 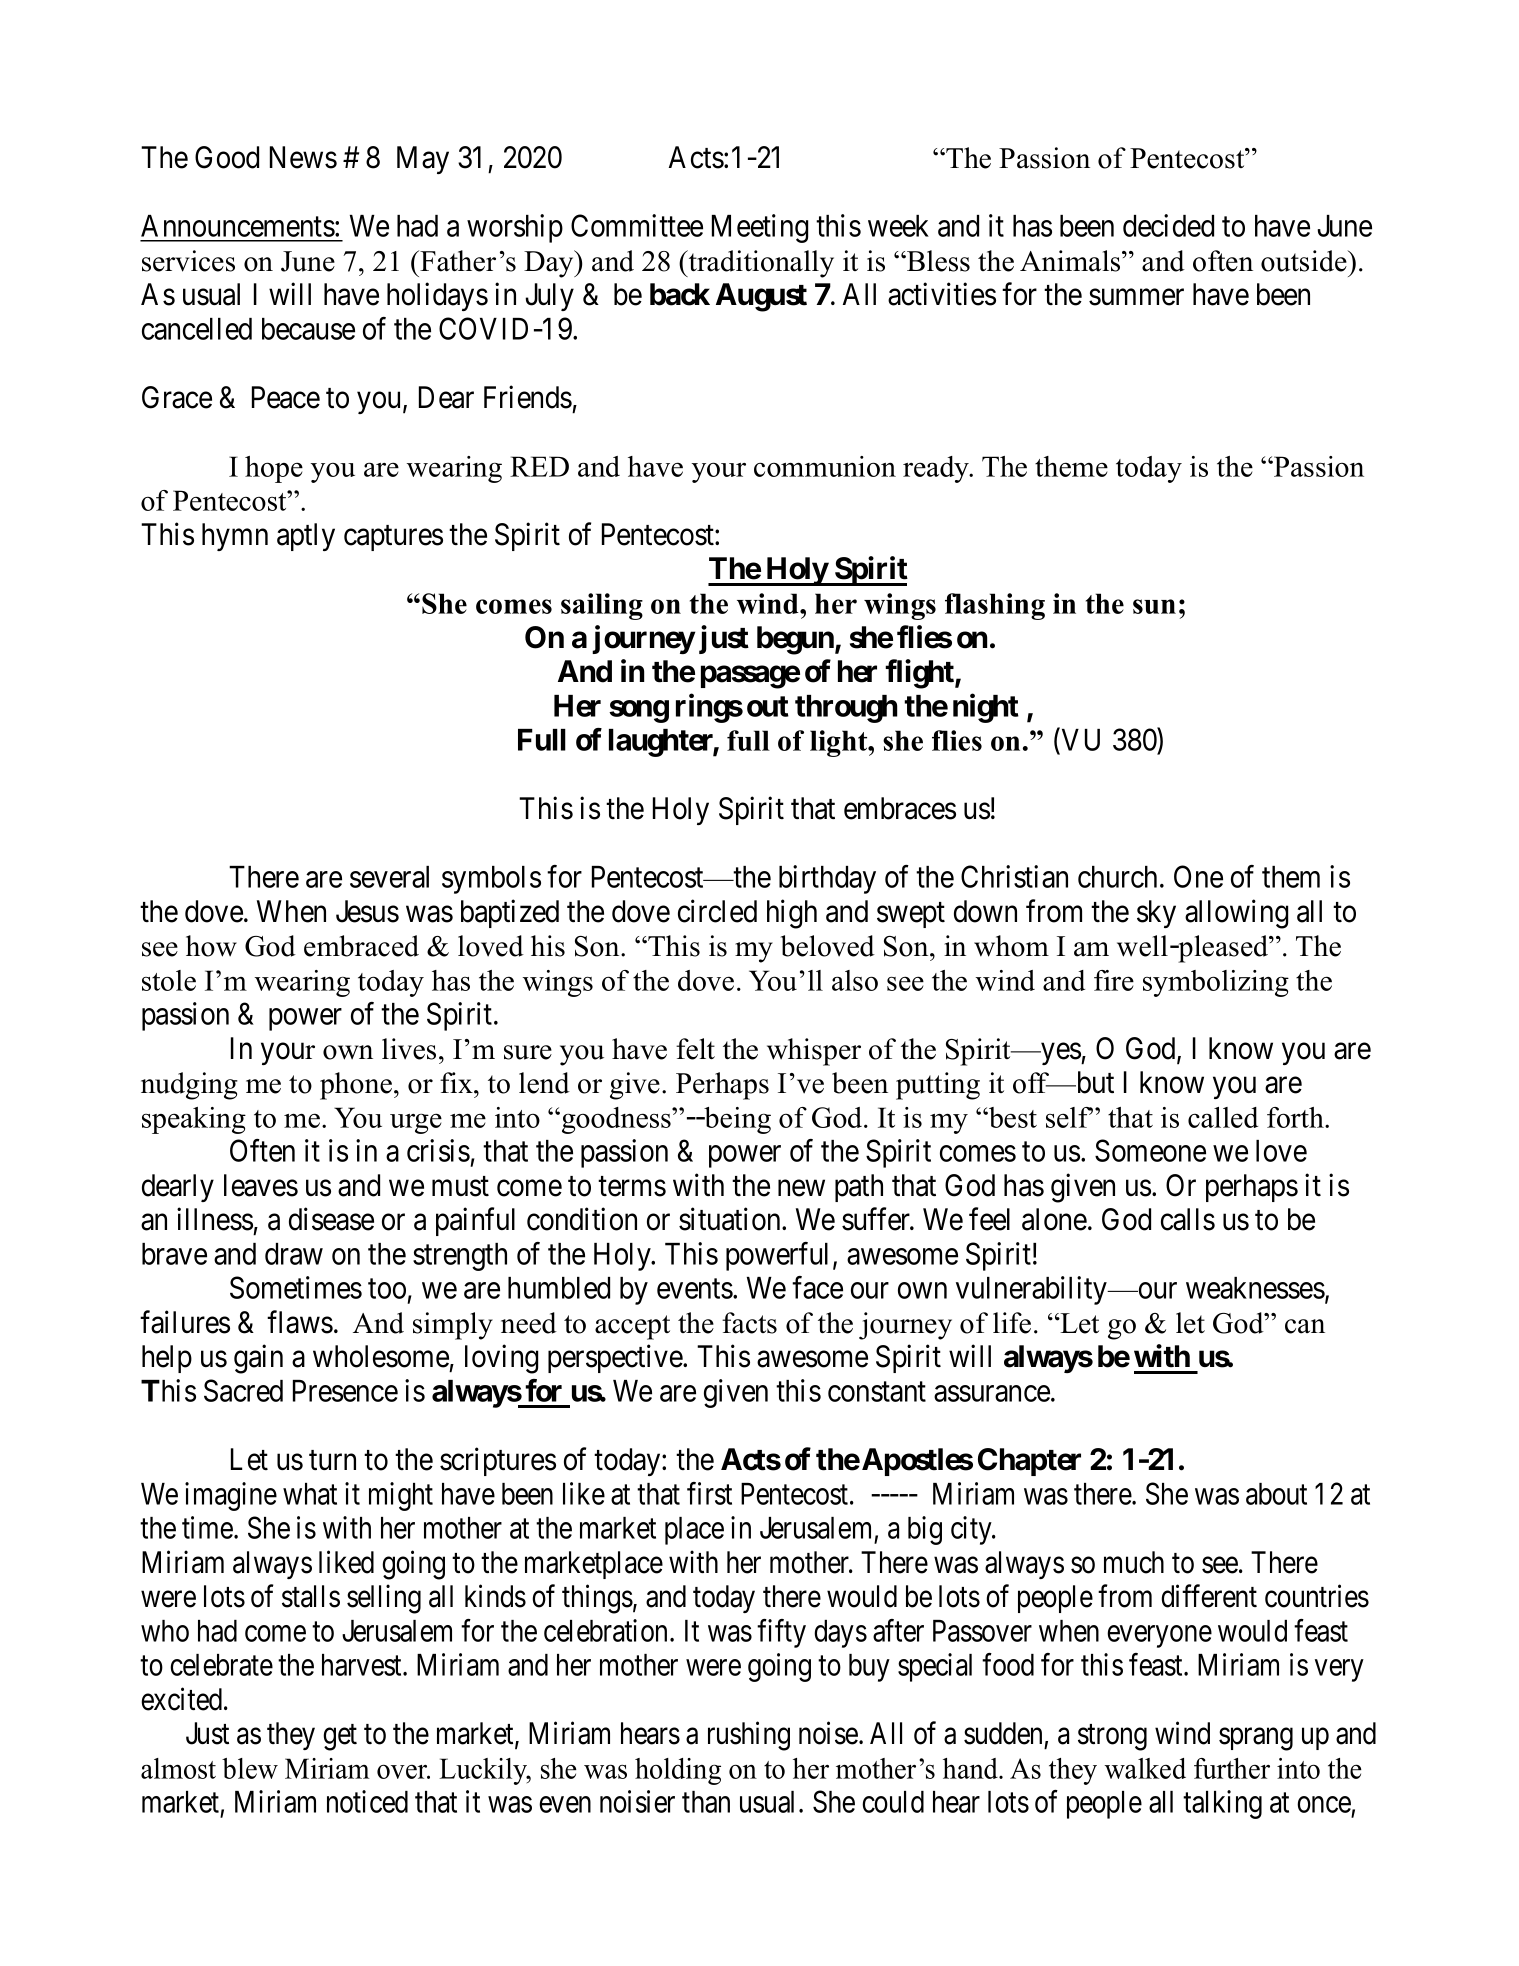 What do you see at coordinates (749, 1736) in the page?
I see `rushing` at bounding box center [749, 1736].
